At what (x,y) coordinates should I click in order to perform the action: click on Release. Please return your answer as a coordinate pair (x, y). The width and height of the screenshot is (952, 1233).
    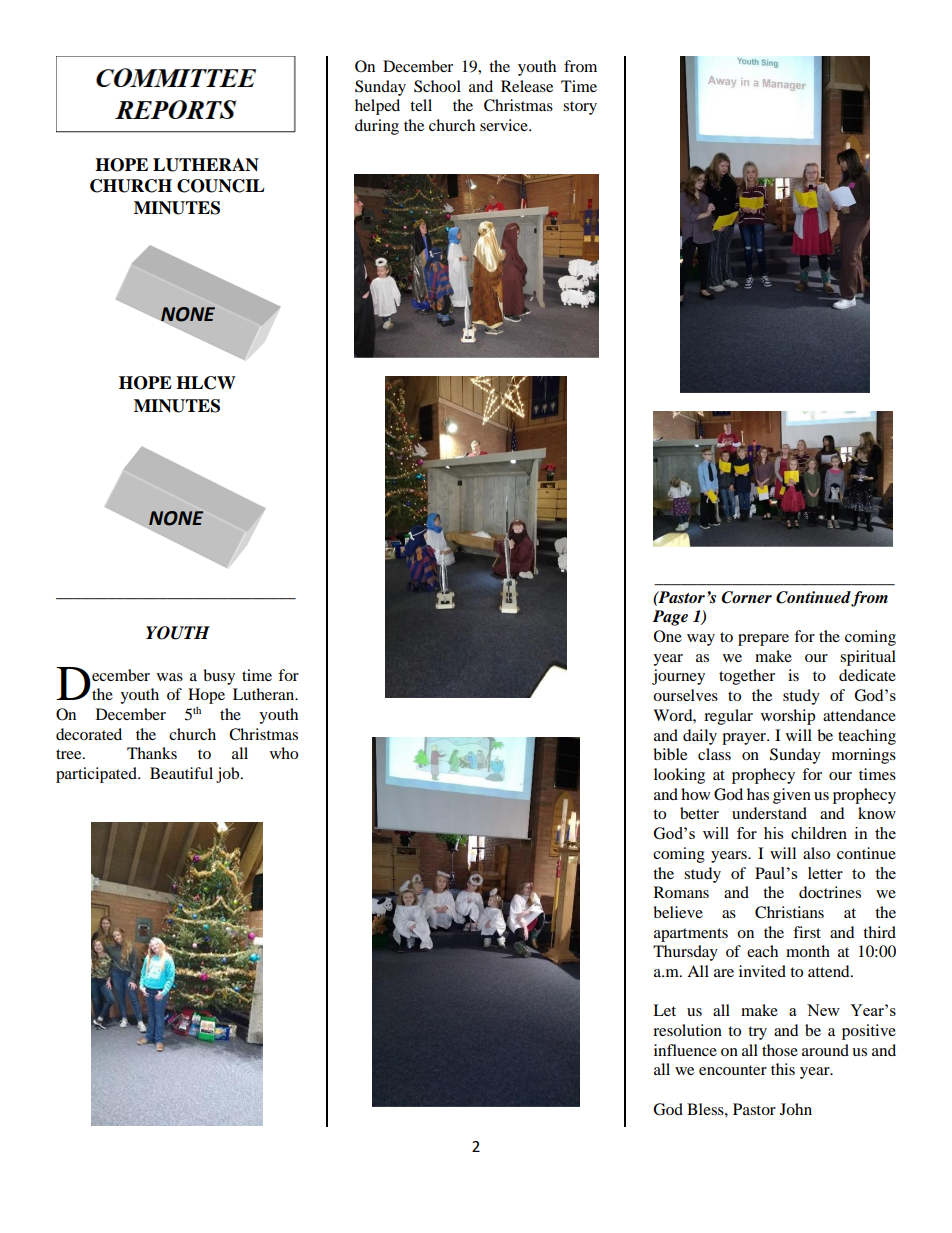
    Looking at the image, I should click on (527, 86).
